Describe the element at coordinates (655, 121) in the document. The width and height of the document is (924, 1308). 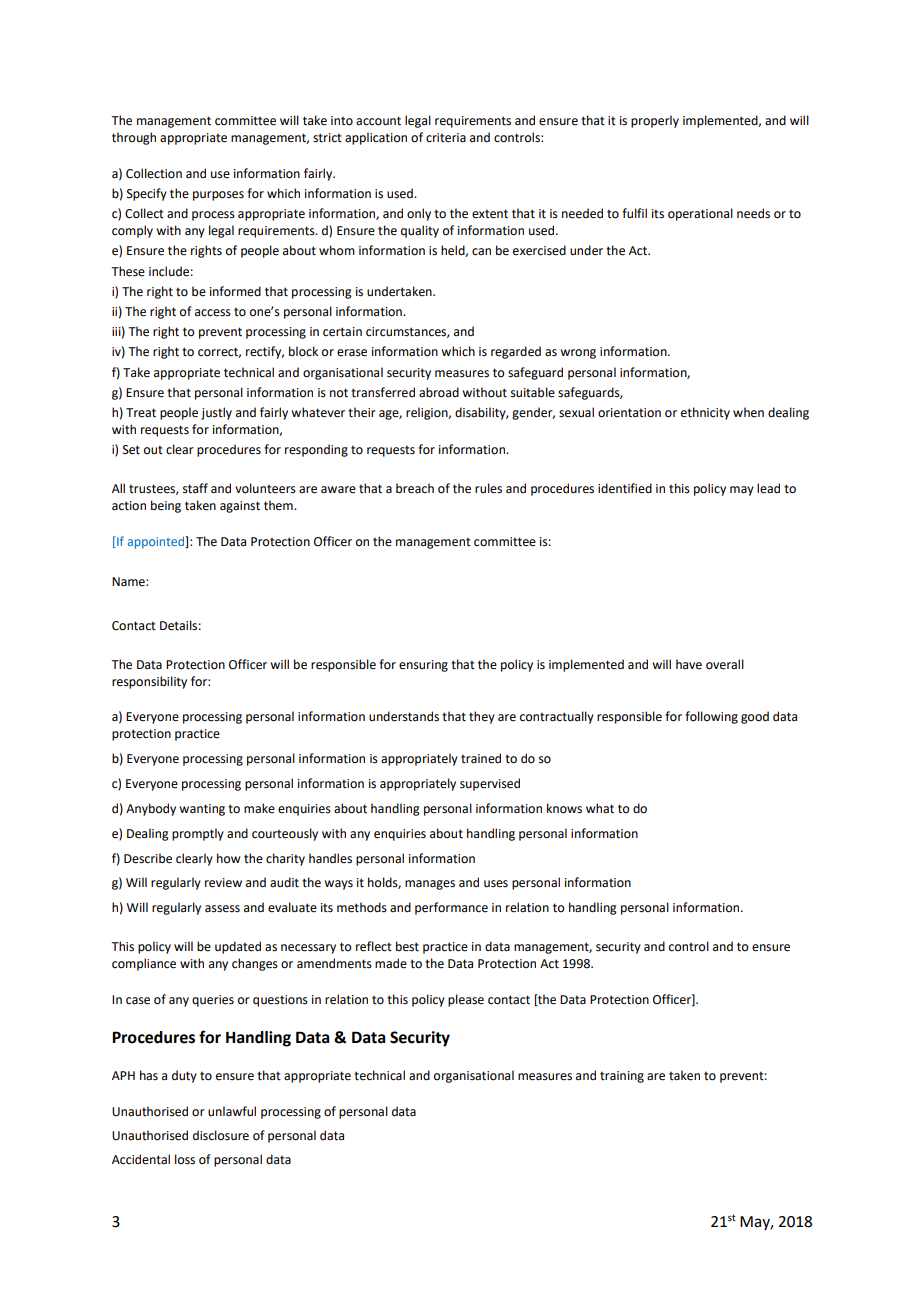
I see `properly` at that location.
